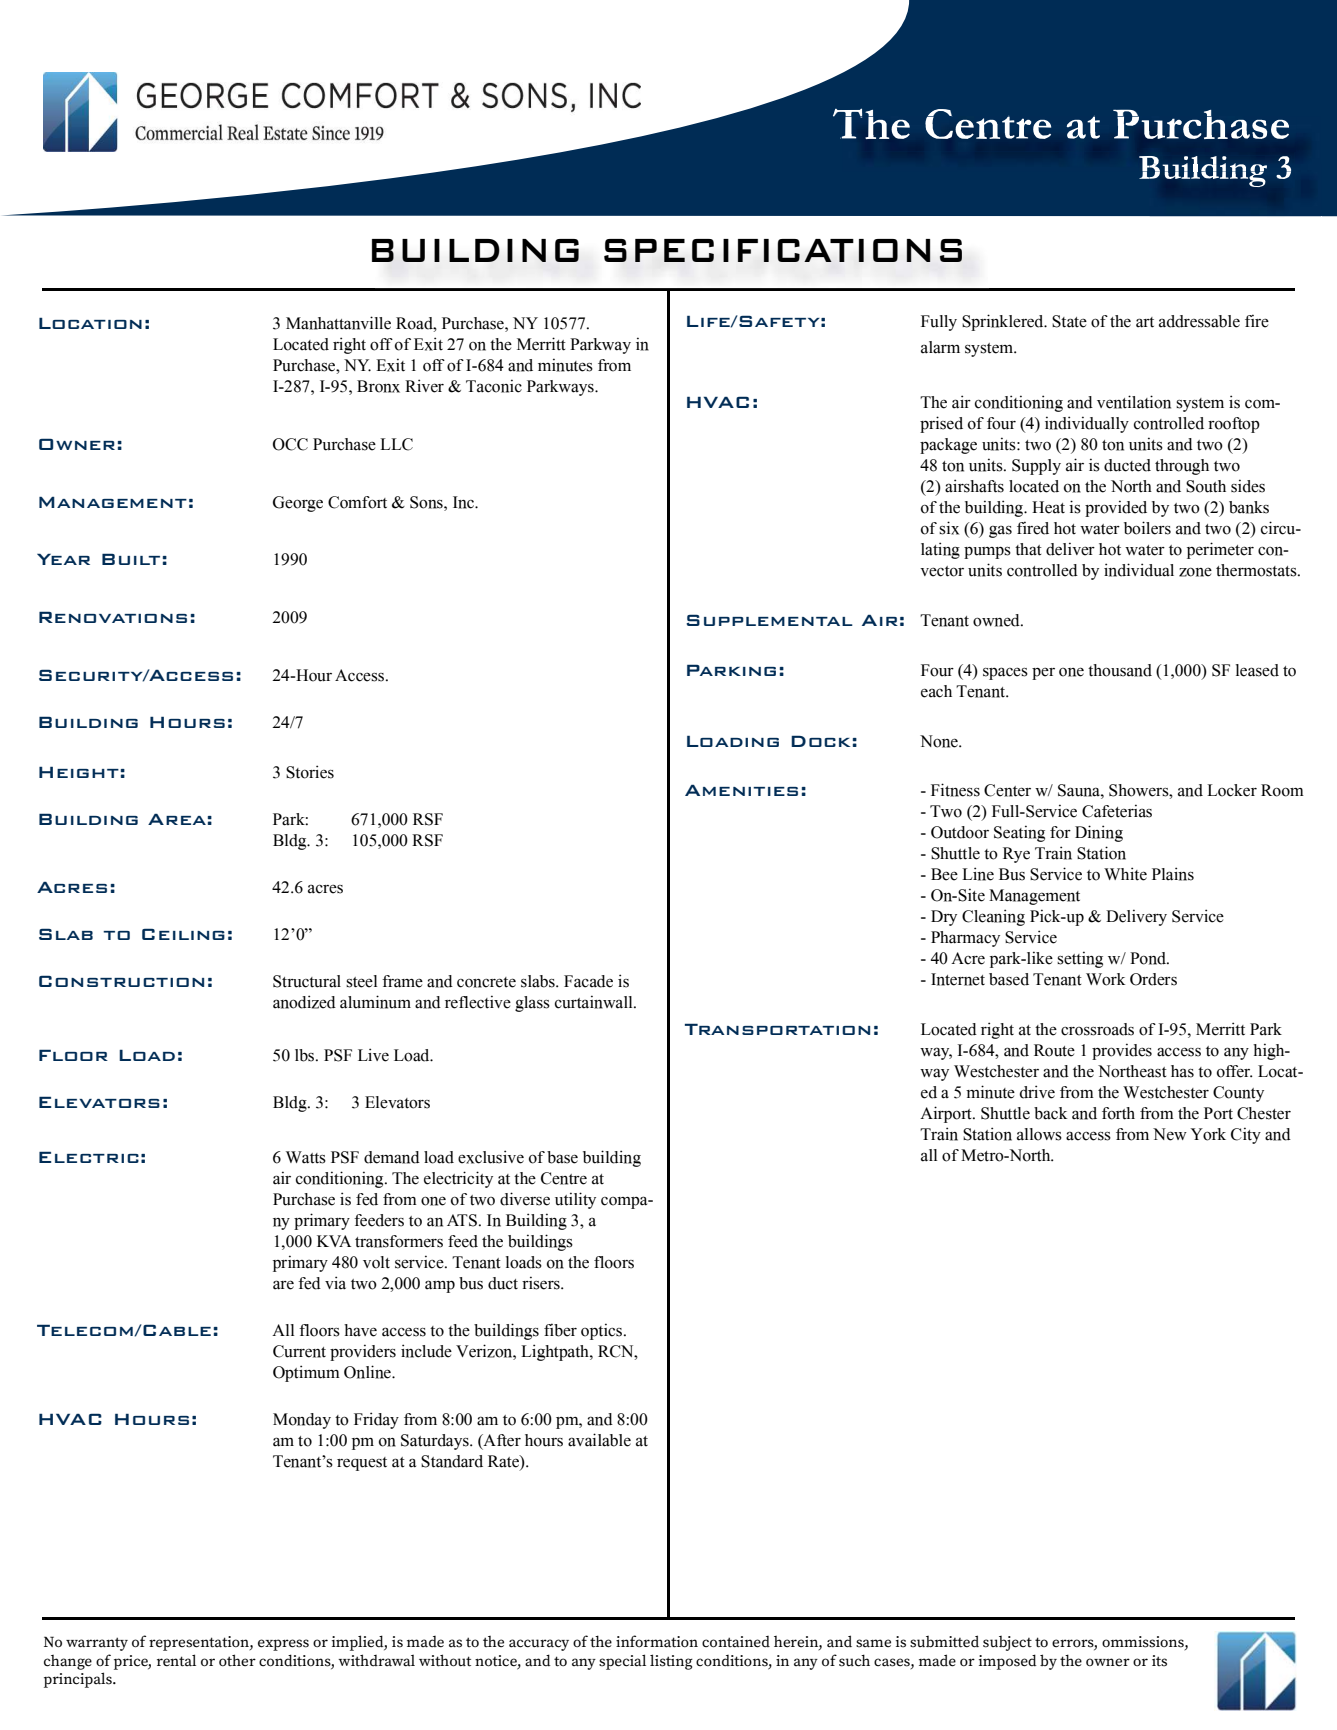 The width and height of the screenshot is (1337, 1730). I want to click on Amenities, so click(741, 790).
